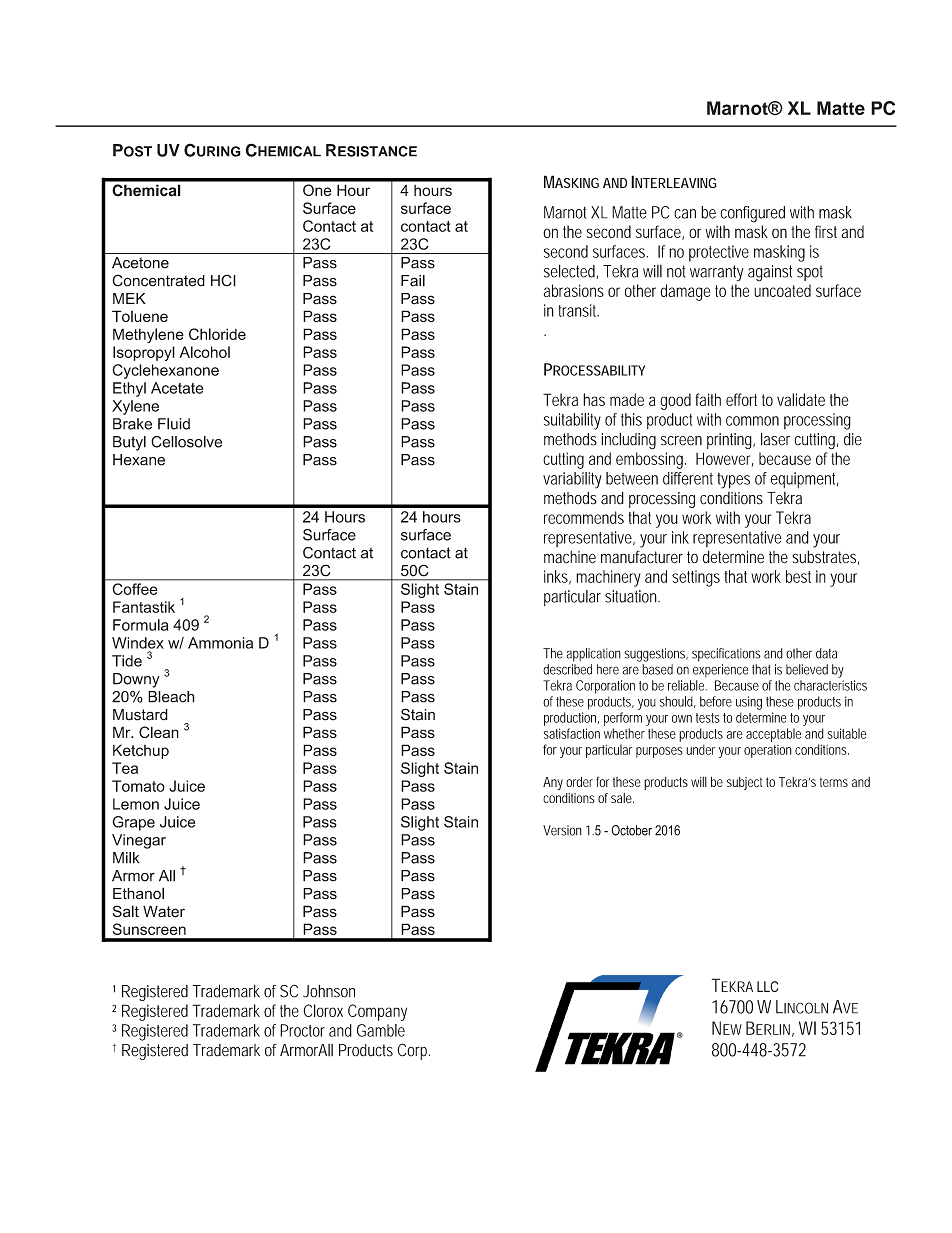 This screenshot has height=1233, width=952. What do you see at coordinates (377, 1012) in the screenshot?
I see `Company` at bounding box center [377, 1012].
